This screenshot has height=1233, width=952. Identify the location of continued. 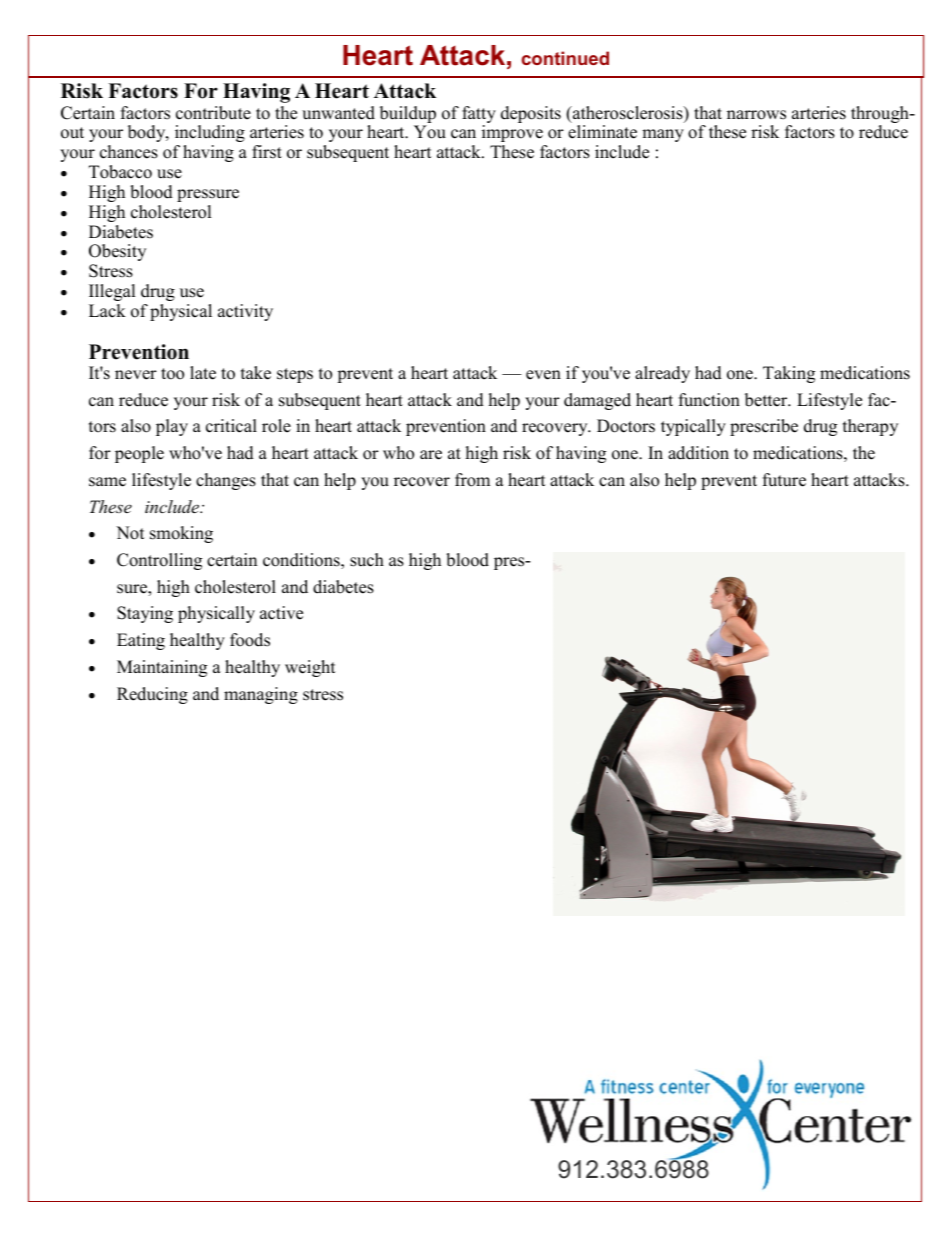
(565, 58).
